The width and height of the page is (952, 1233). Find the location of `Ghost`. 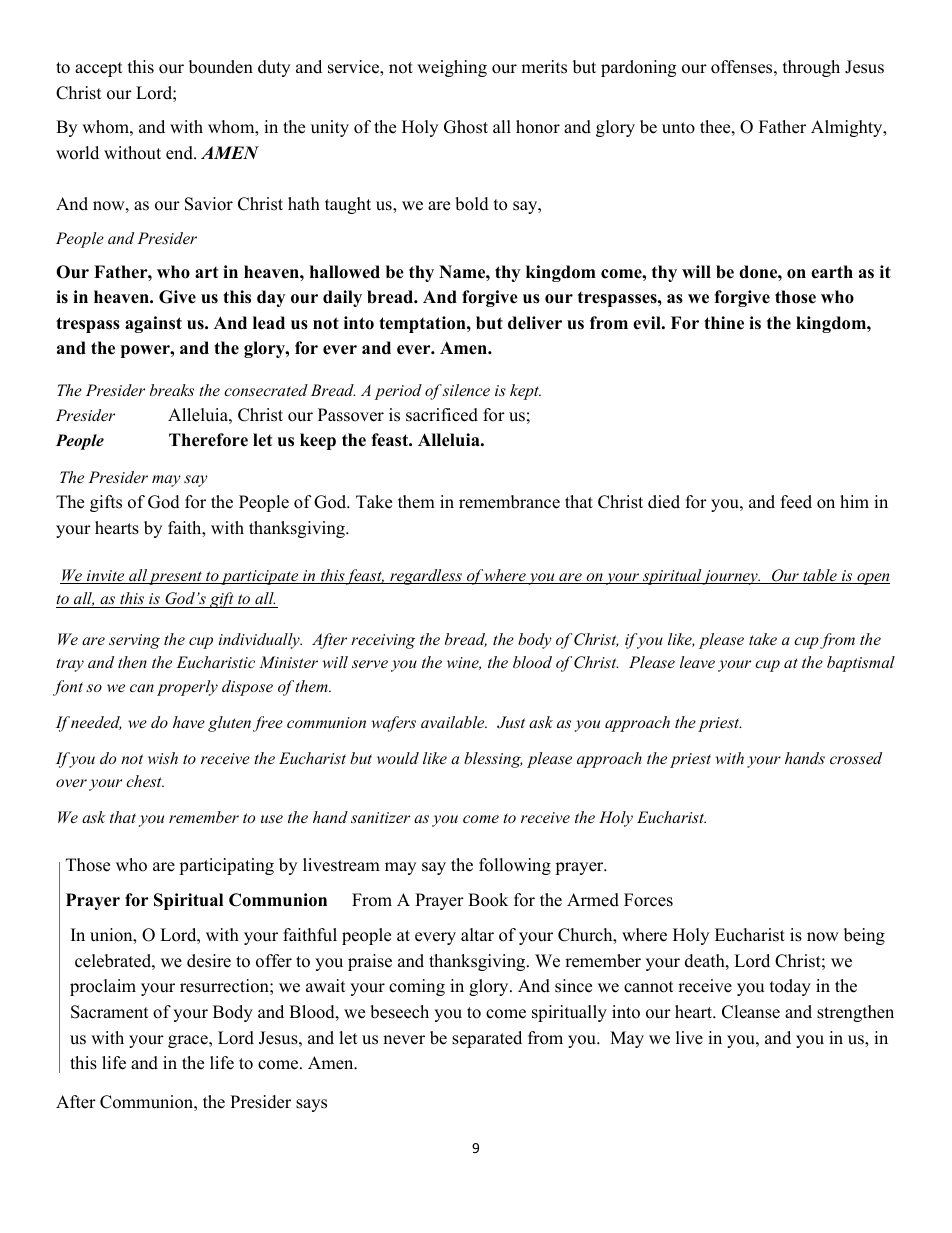

Ghost is located at coordinates (466, 127).
